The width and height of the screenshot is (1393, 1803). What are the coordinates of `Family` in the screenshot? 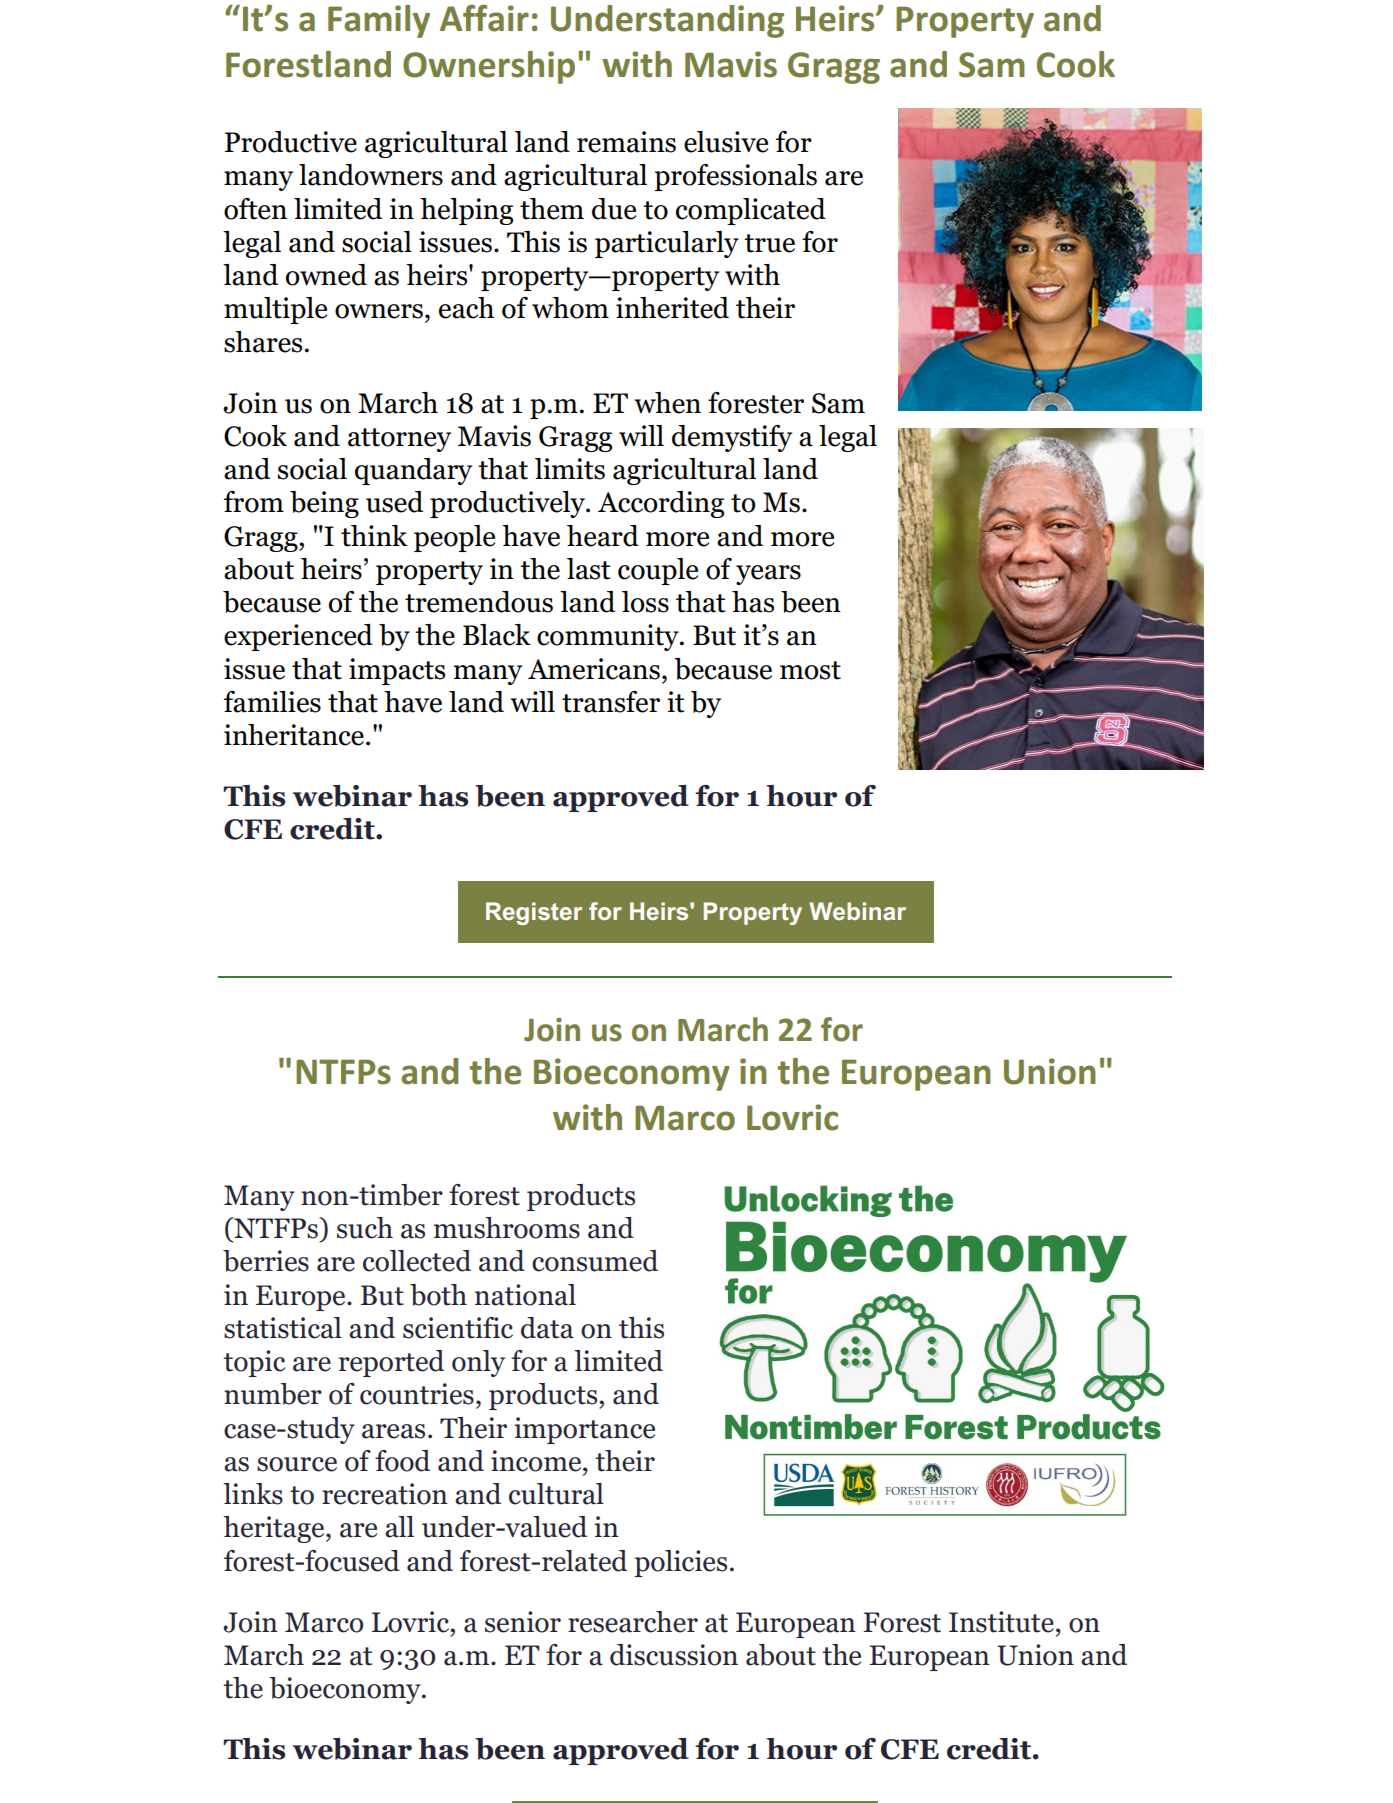 It's located at (379, 21).
